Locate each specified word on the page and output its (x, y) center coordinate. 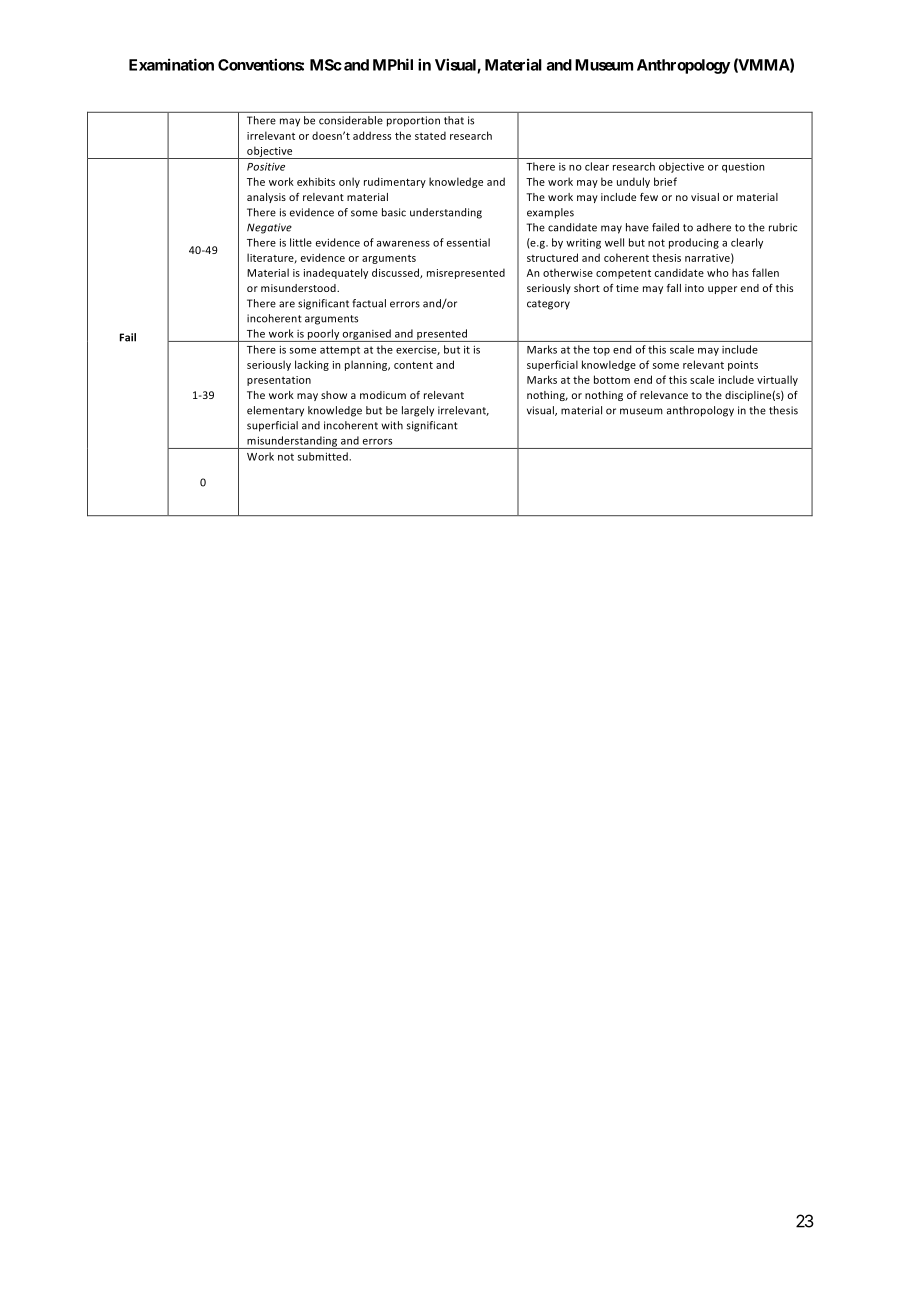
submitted (324, 456)
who (718, 272)
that (454, 120)
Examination (171, 64)
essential (468, 242)
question (743, 168)
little (301, 242)
